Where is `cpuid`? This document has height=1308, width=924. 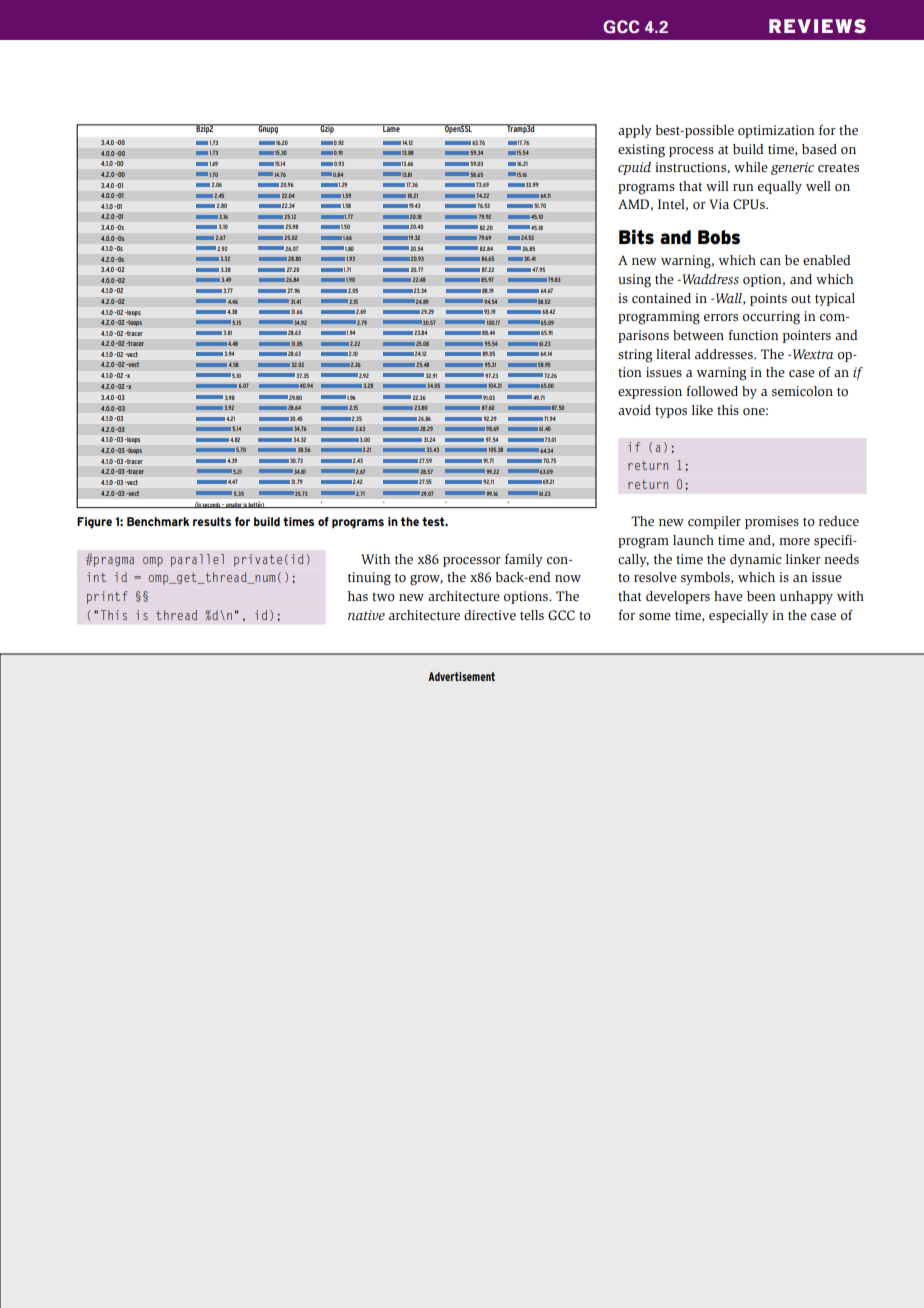
cpuid is located at coordinates (634, 168).
